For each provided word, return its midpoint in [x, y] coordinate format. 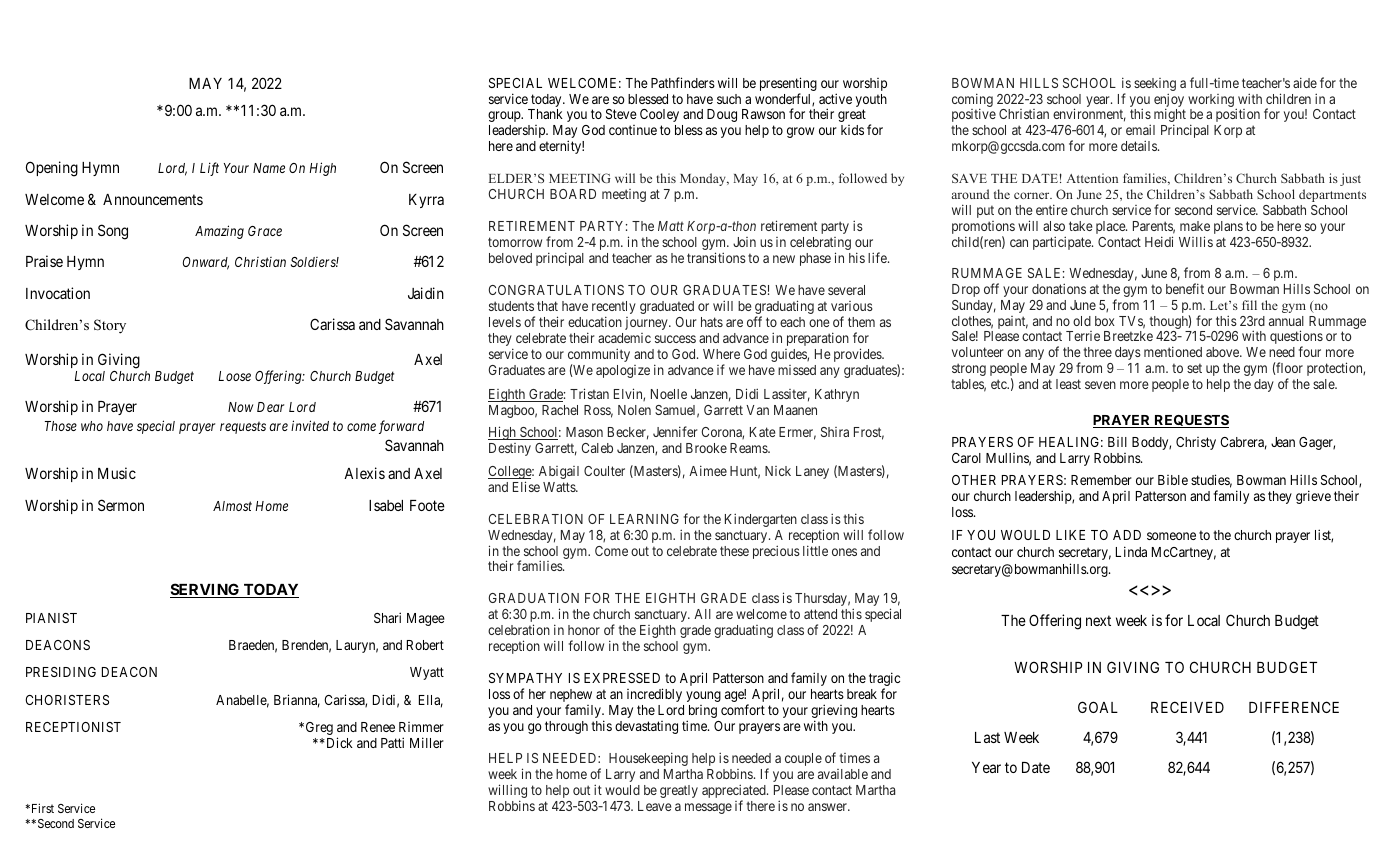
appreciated [735, 792]
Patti [392, 742]
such [729, 99]
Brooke [706, 448]
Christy [1196, 443]
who [92, 426]
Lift [209, 169]
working [1211, 100]
